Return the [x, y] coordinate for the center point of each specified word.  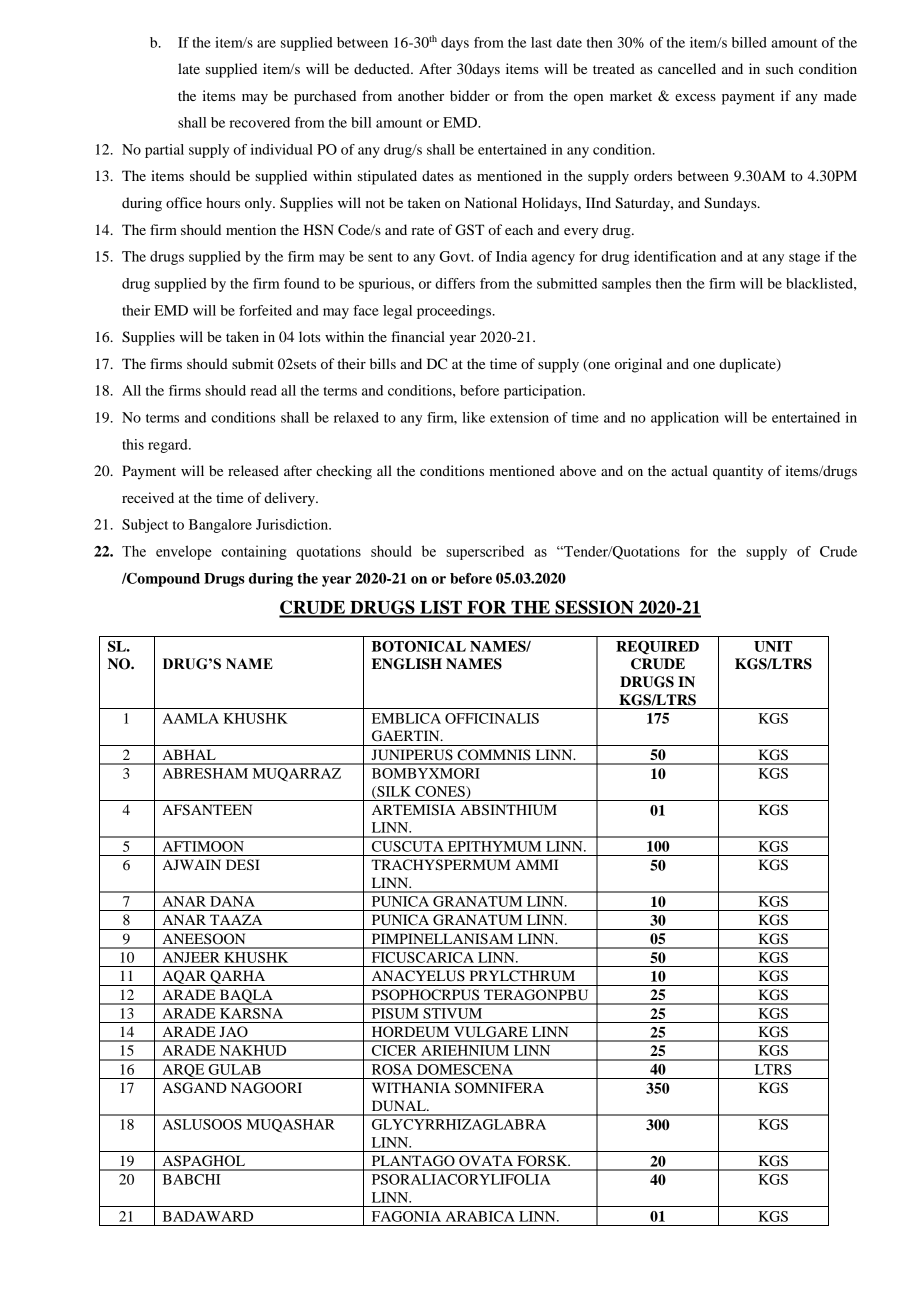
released [253, 470]
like [473, 417]
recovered [260, 122]
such [779, 68]
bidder [470, 95]
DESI [243, 865]
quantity [738, 472]
